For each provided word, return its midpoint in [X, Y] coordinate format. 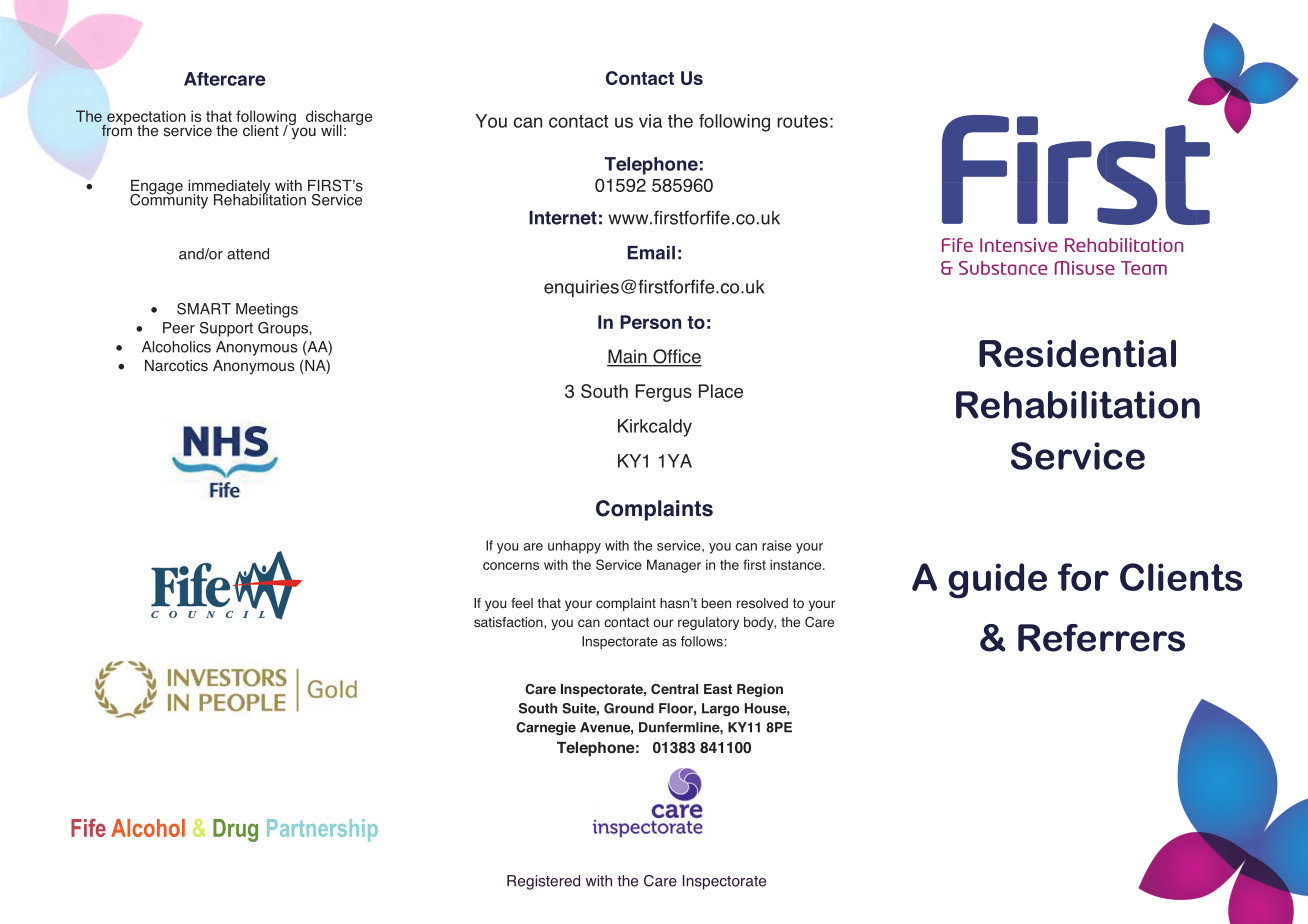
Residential [1077, 353]
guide [997, 581]
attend [248, 254]
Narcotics [176, 366]
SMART [204, 309]
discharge [337, 119]
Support [226, 329]
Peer [179, 328]
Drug [235, 830]
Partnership [322, 830]
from [117, 129]
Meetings [267, 310]
